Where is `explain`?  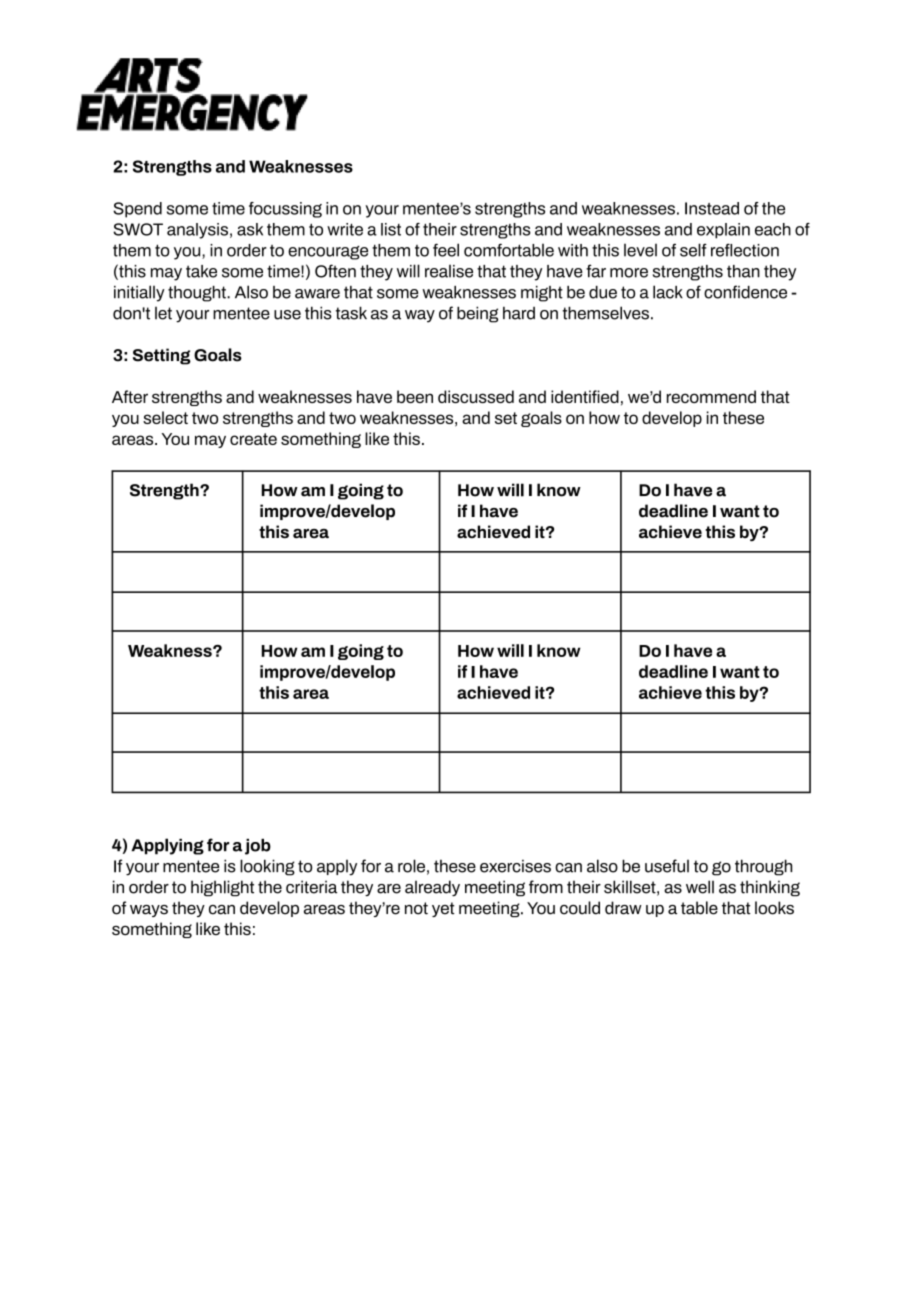
explain is located at coordinates (723, 231).
